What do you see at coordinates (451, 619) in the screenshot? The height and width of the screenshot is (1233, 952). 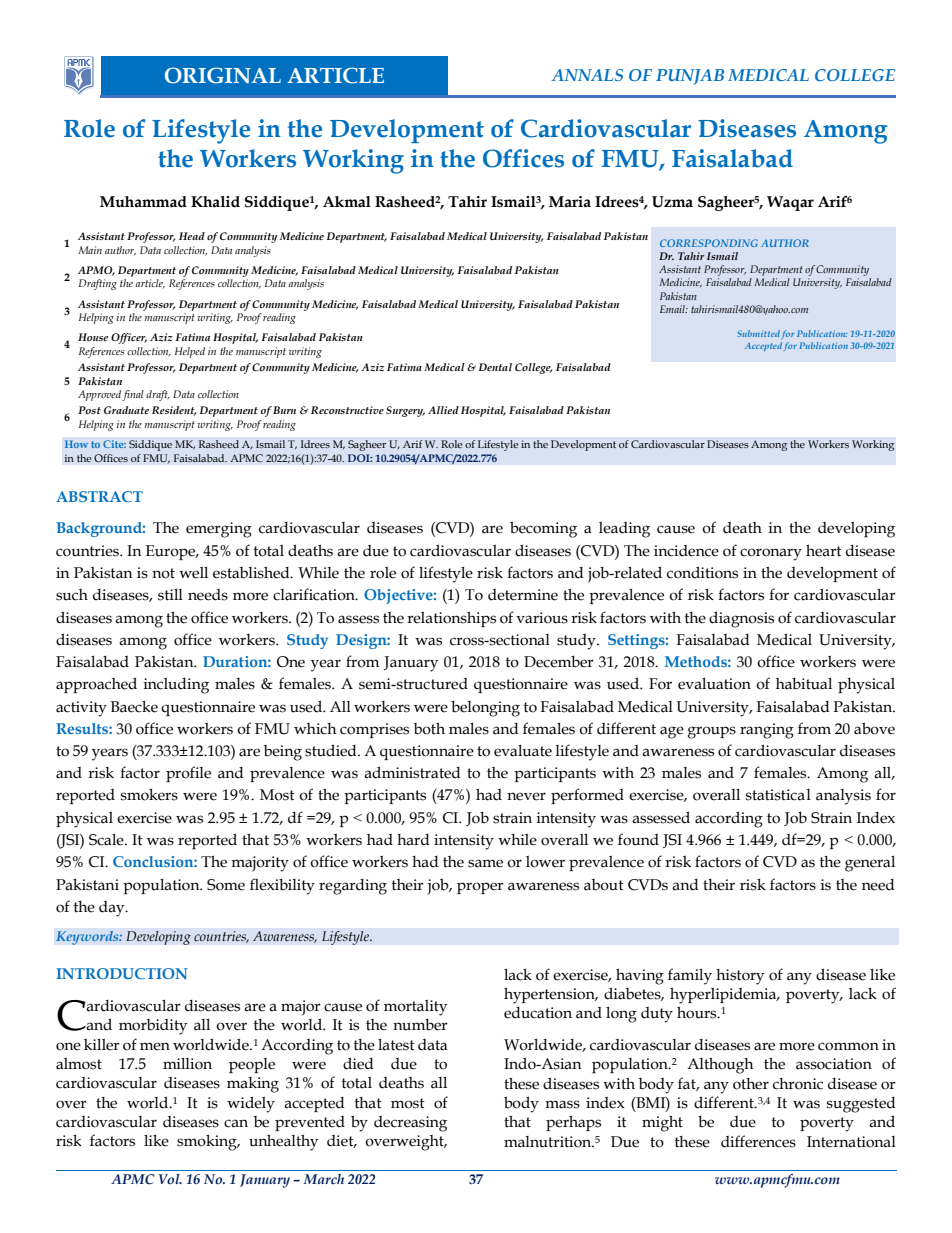 I see `relationships` at bounding box center [451, 619].
